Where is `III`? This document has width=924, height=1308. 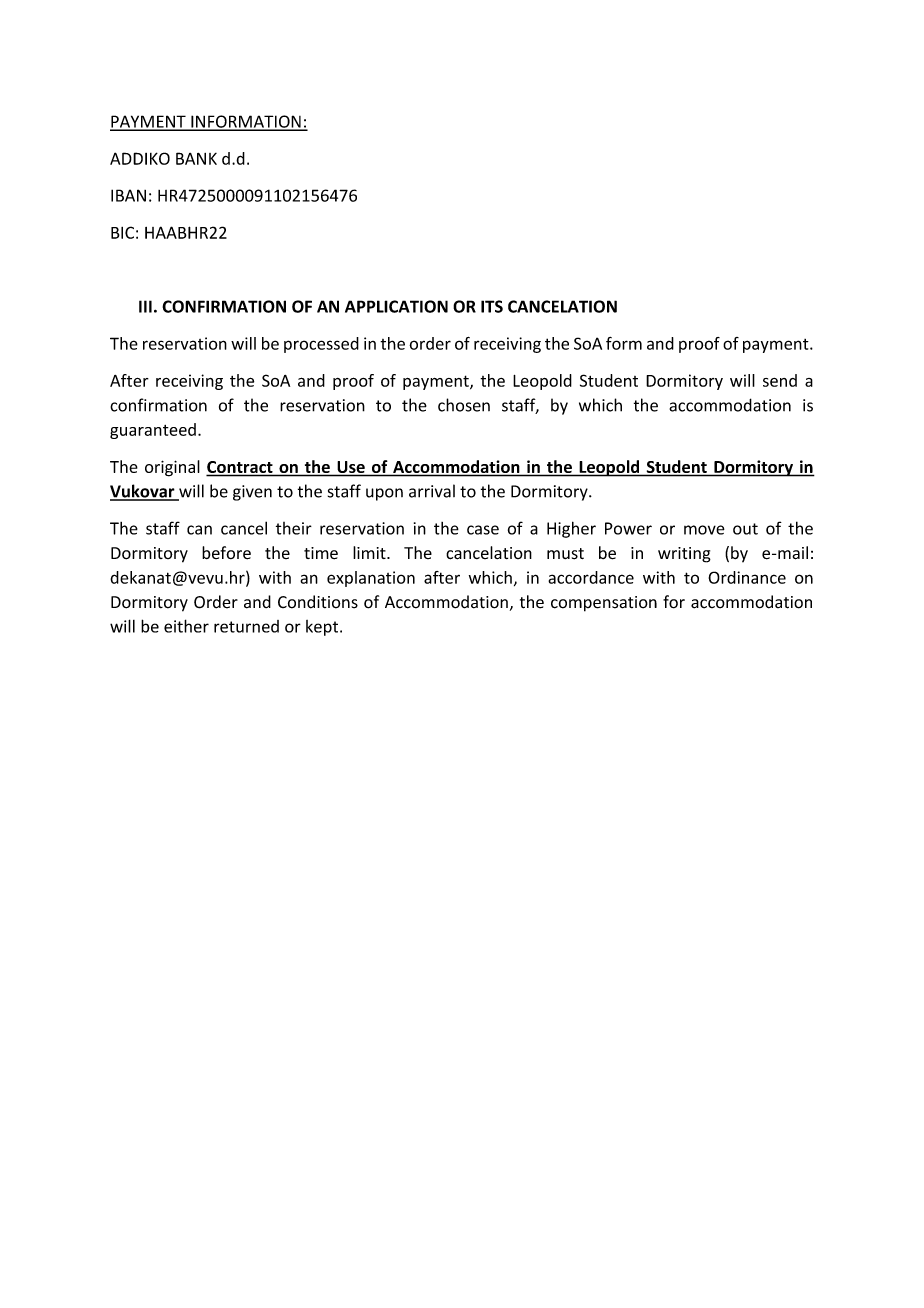 III is located at coordinates (145, 306).
